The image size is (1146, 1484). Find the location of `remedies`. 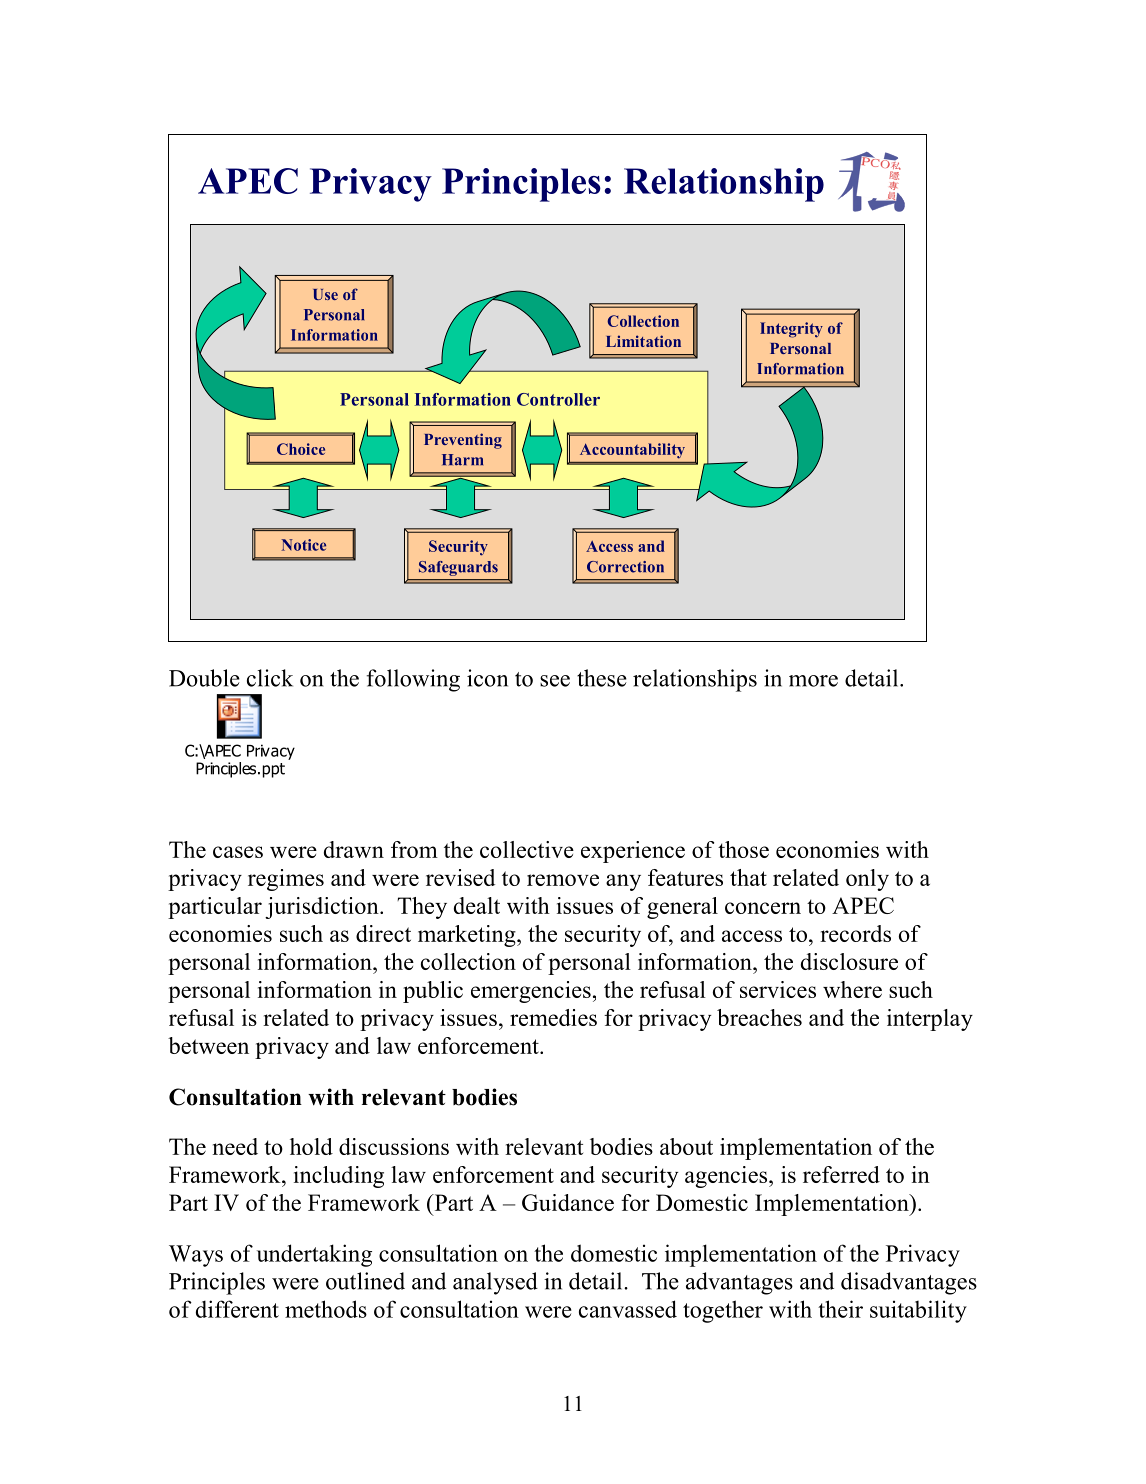

remedies is located at coordinates (553, 1017).
